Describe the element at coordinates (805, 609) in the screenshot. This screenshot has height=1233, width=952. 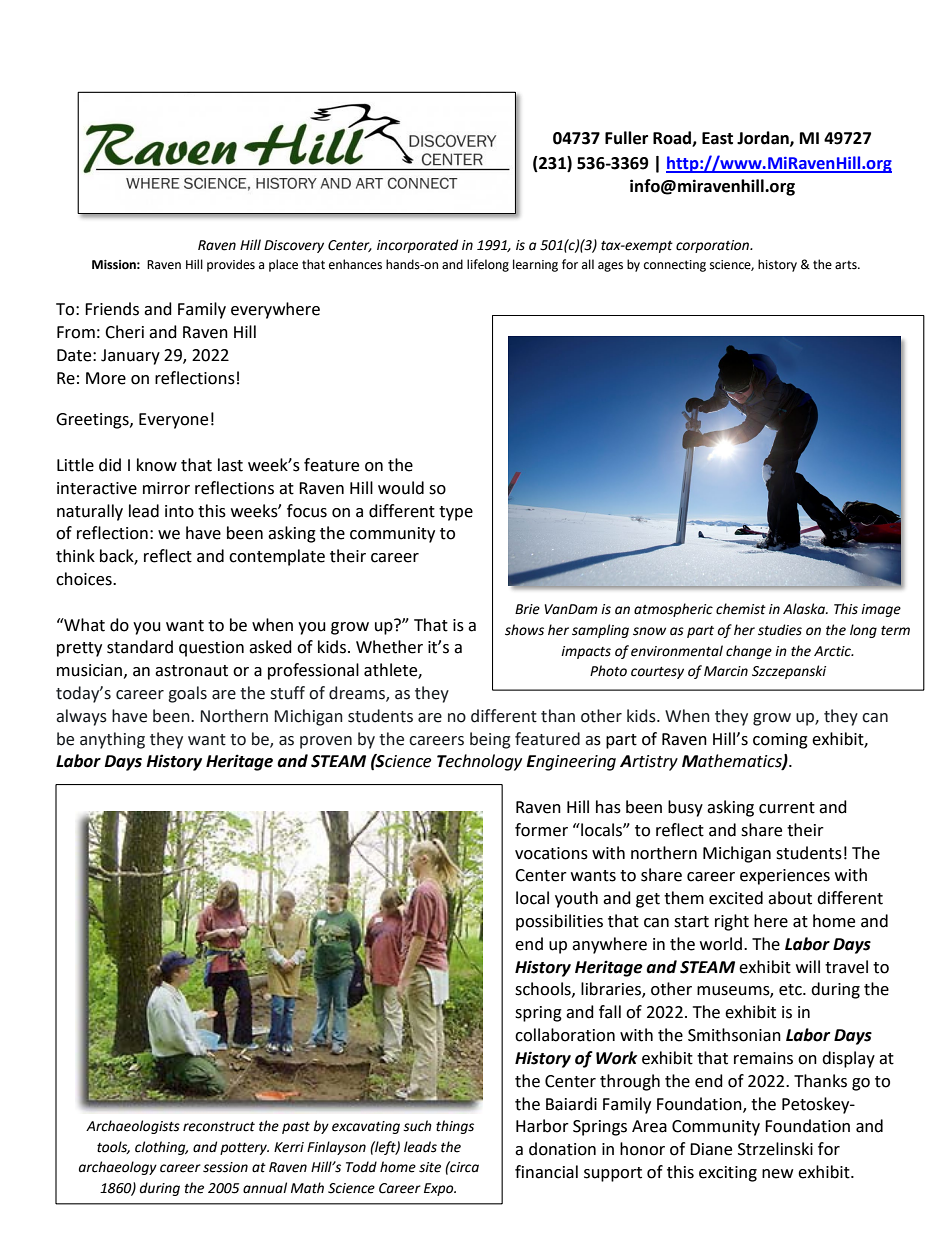
I see `Alaska` at that location.
